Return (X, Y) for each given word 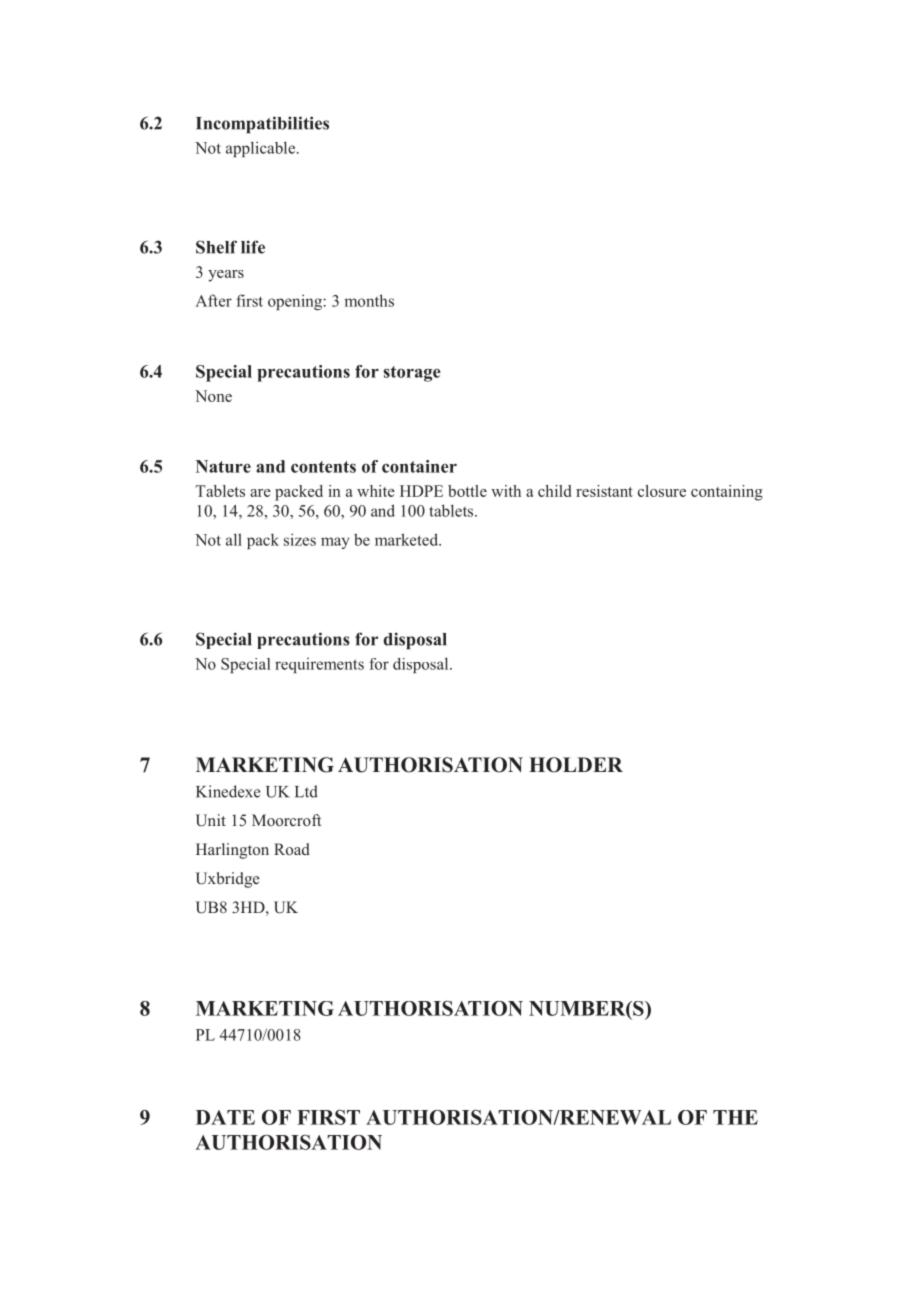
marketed (407, 539)
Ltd (306, 791)
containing (727, 493)
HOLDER (576, 765)
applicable (260, 149)
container (419, 466)
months (369, 300)
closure (662, 491)
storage (412, 374)
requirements (319, 665)
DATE (225, 1117)
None (213, 396)
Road (292, 849)
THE (735, 1117)
